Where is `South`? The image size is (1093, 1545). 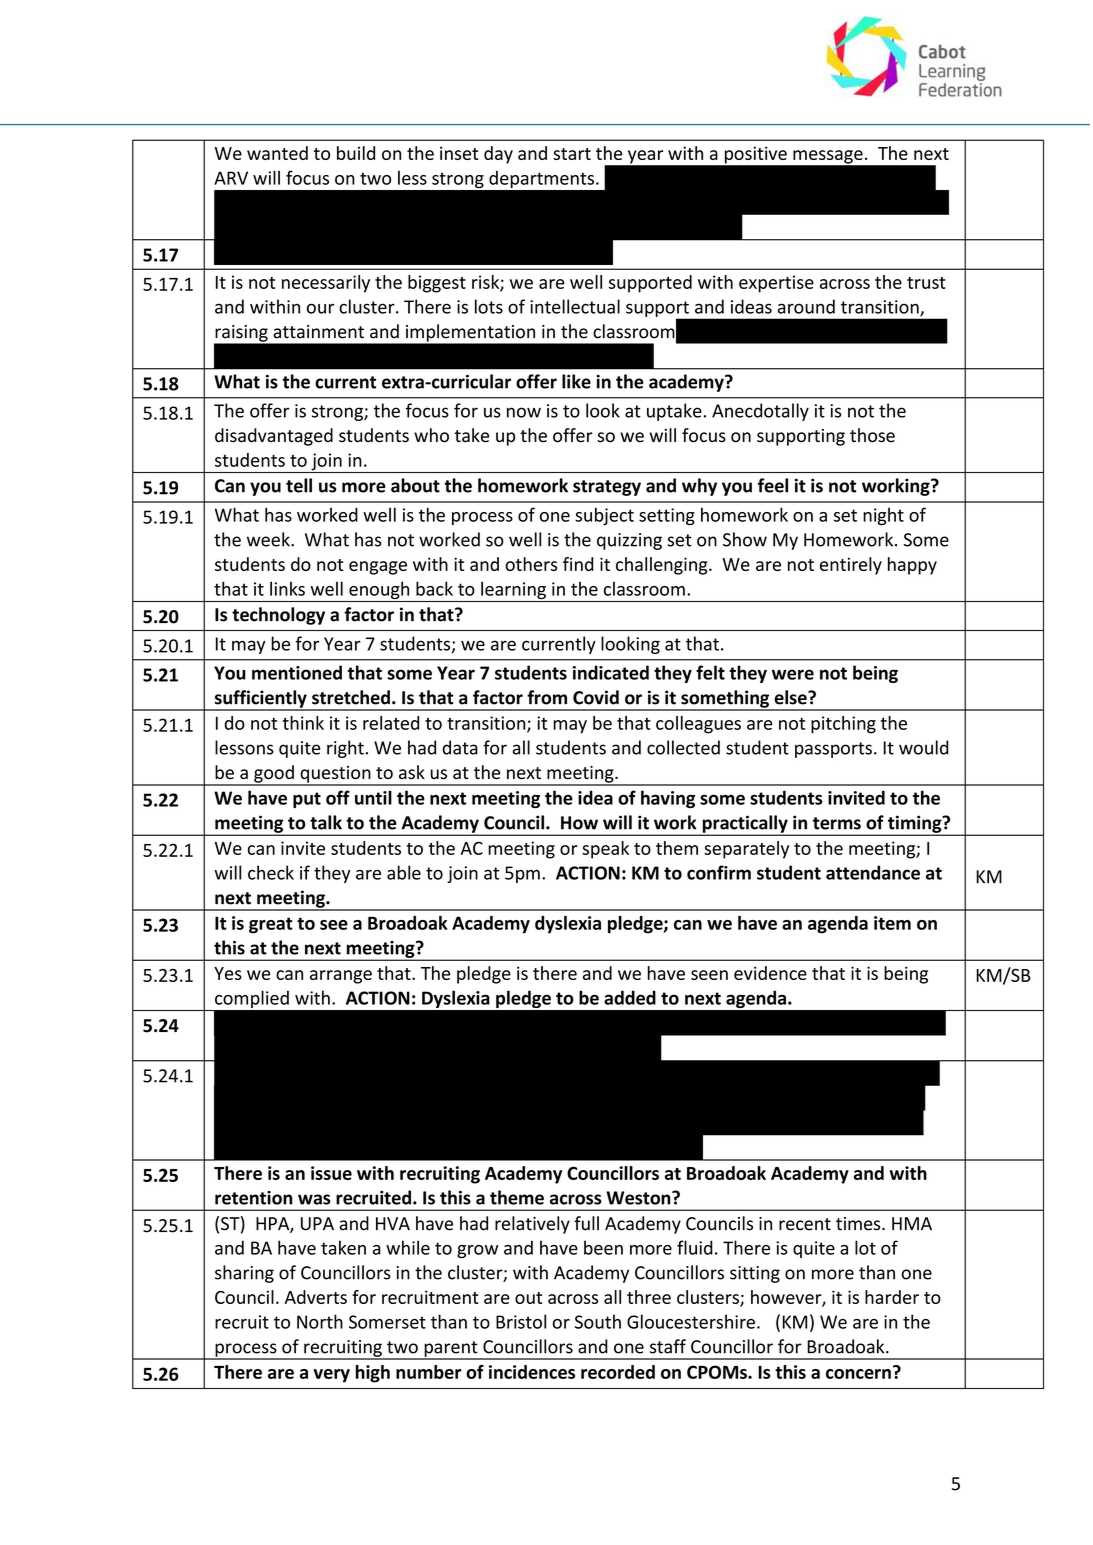
South is located at coordinates (598, 1321).
